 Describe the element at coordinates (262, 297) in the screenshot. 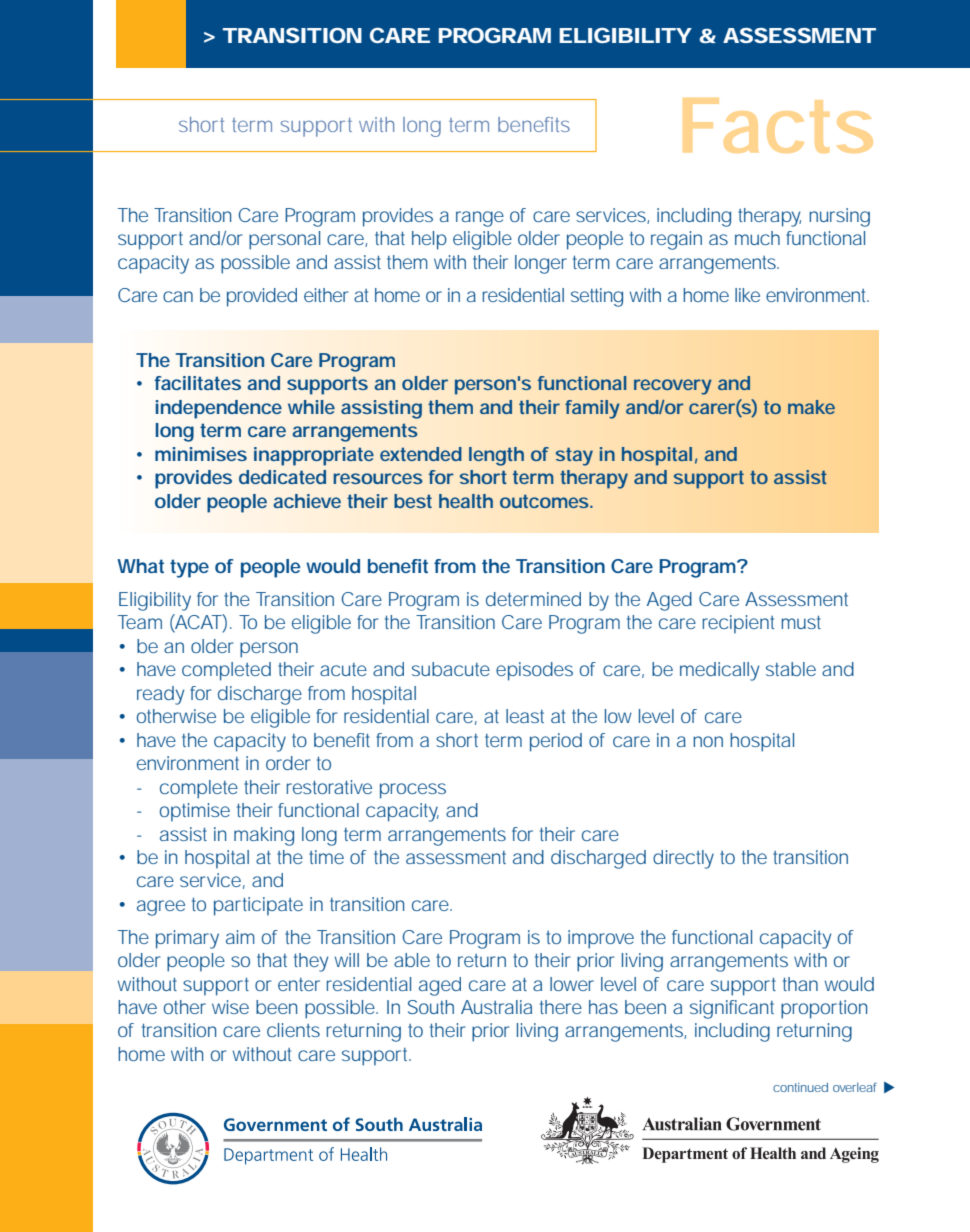

I see `provided` at that location.
